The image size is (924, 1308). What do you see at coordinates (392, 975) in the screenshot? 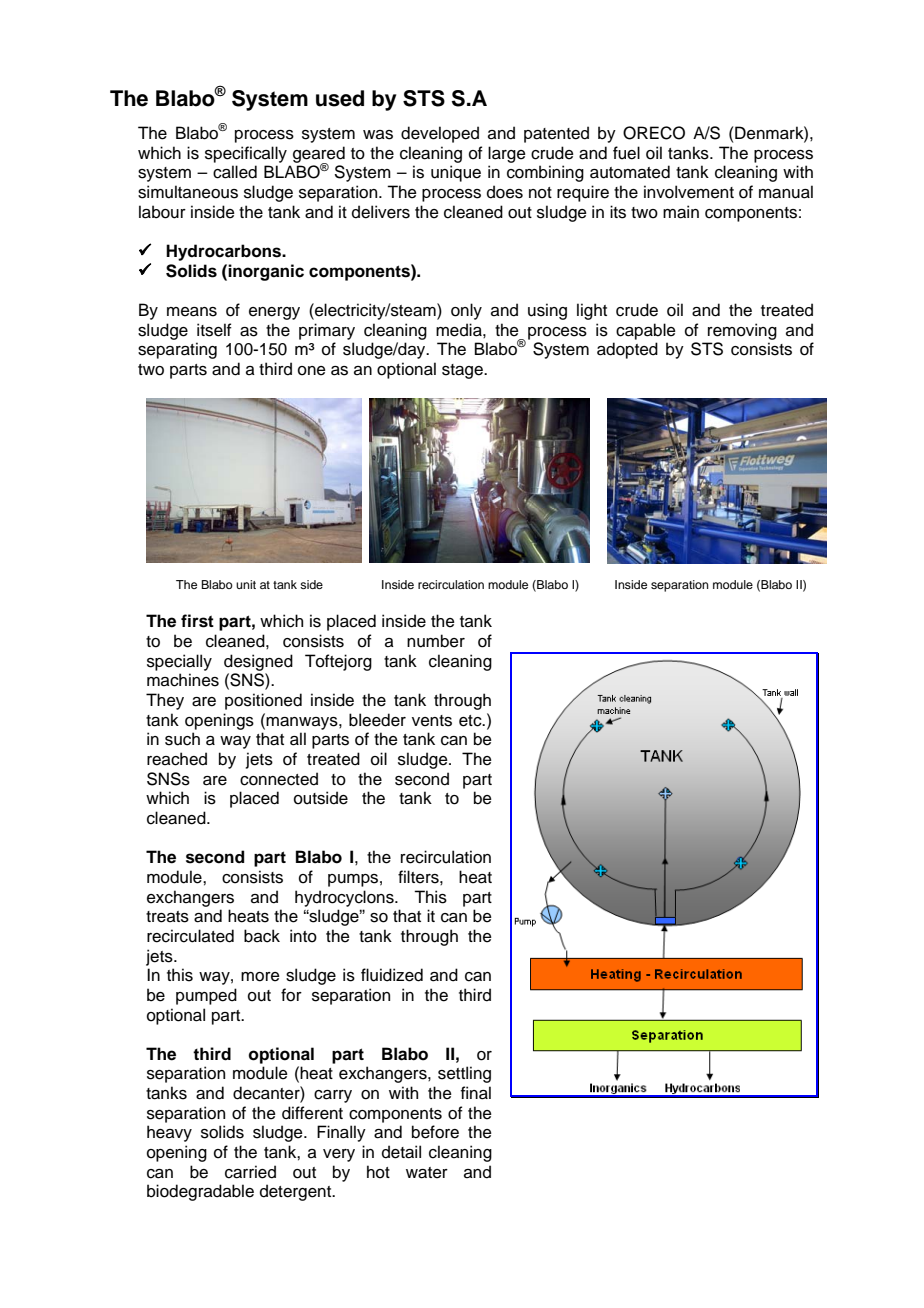
I see `fluidized` at bounding box center [392, 975].
